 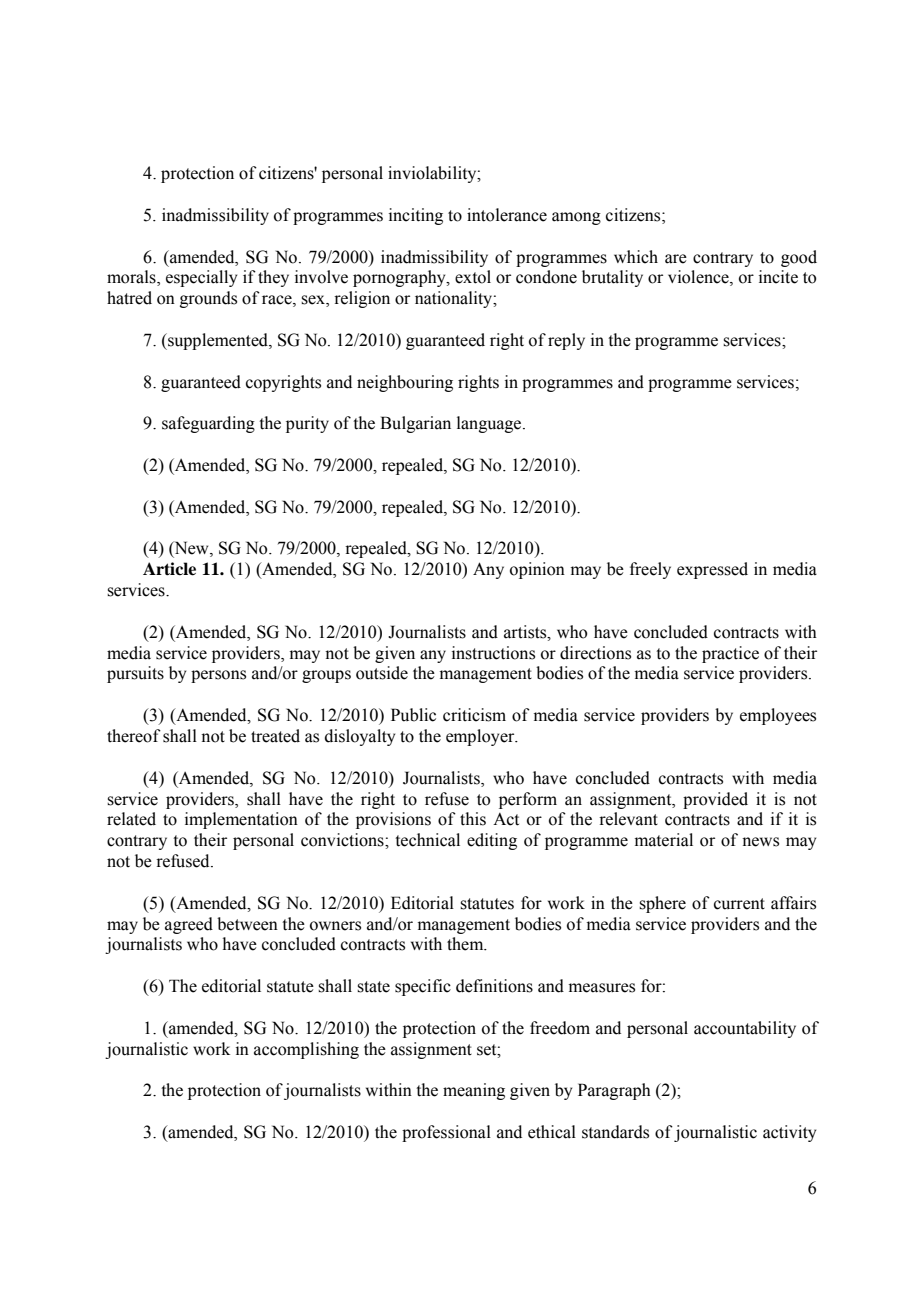 I want to click on especially, so click(x=201, y=278).
